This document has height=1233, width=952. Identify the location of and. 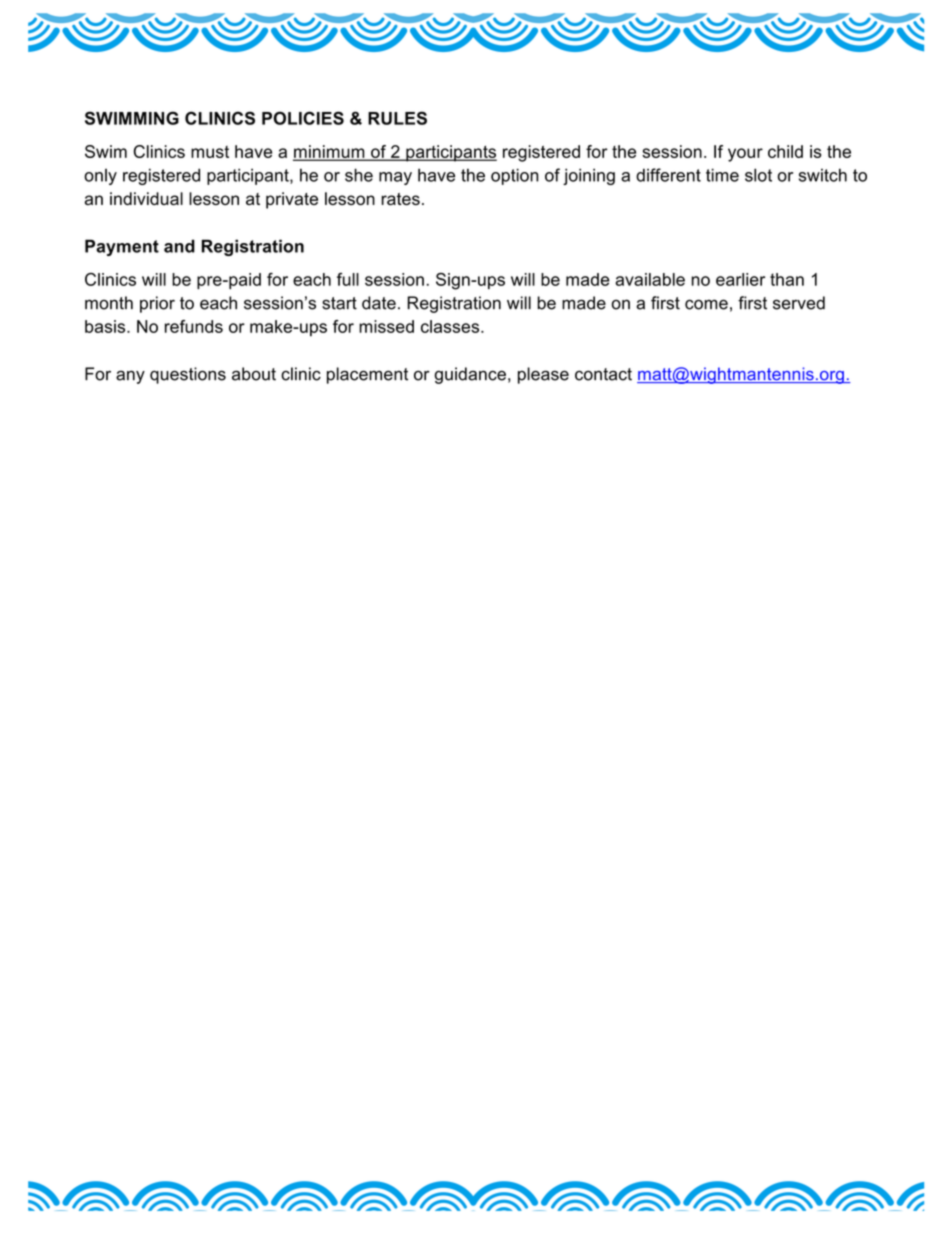
(179, 246).
